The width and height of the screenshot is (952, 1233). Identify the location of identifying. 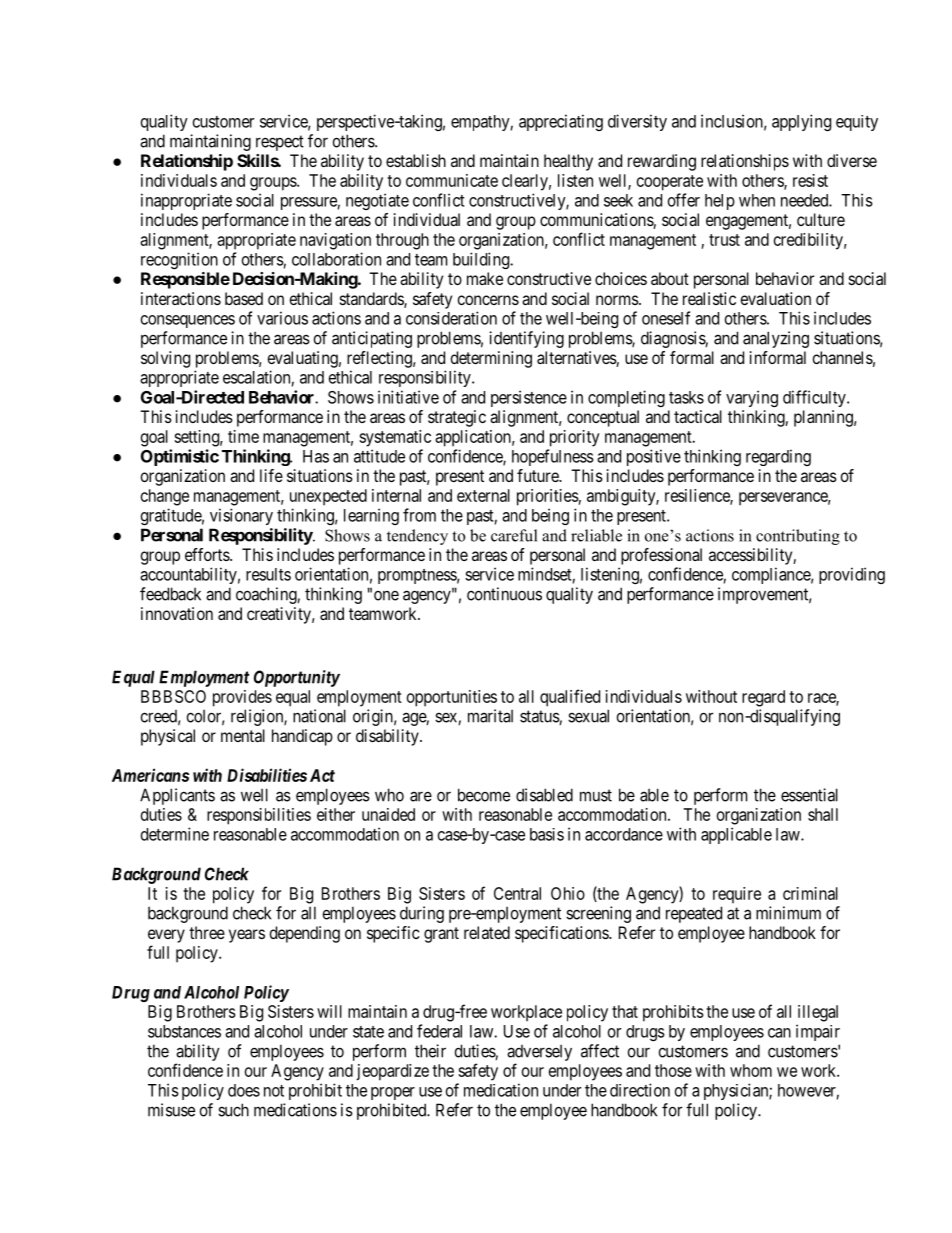
(526, 339).
